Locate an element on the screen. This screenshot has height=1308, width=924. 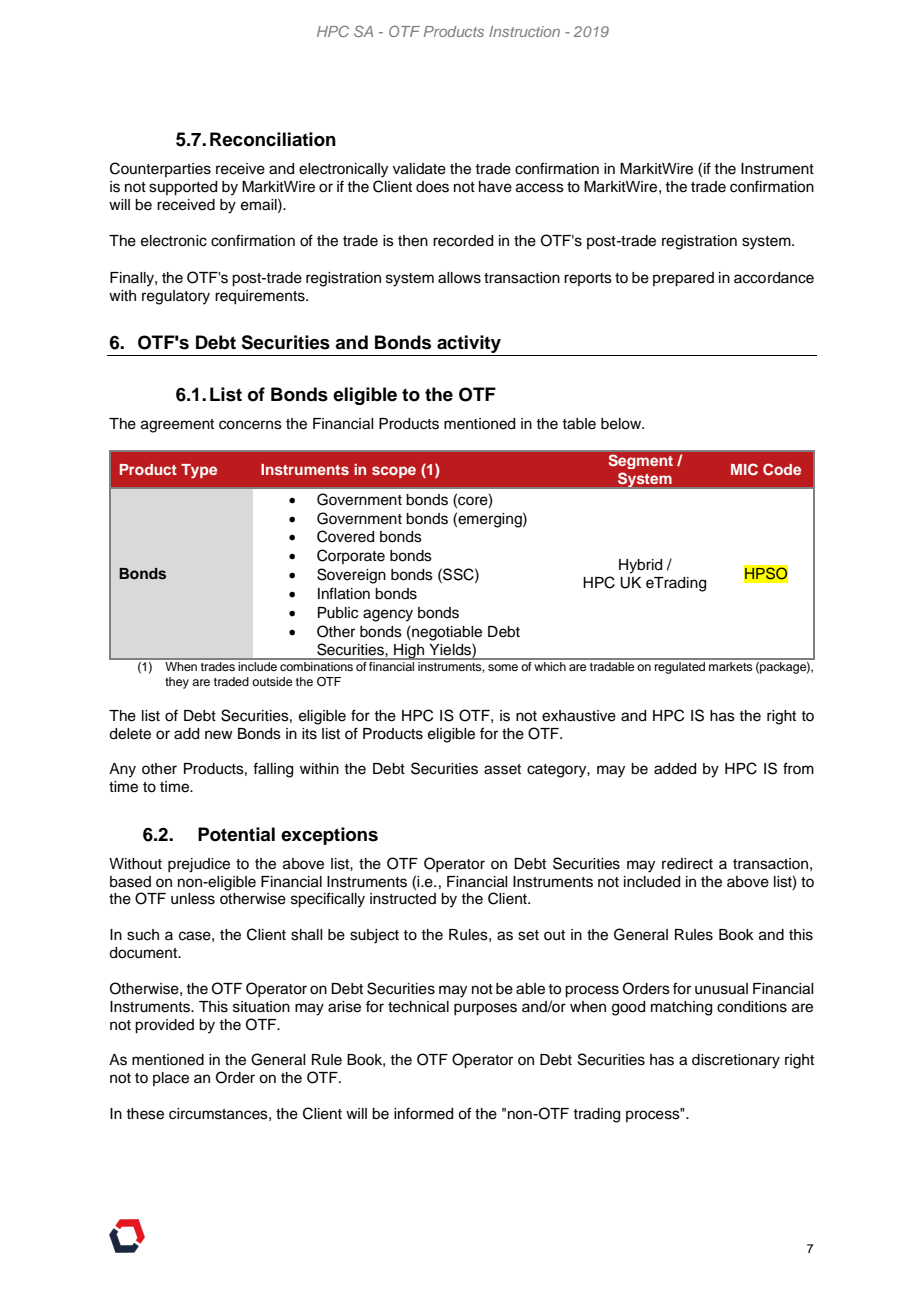
asset is located at coordinates (502, 769).
